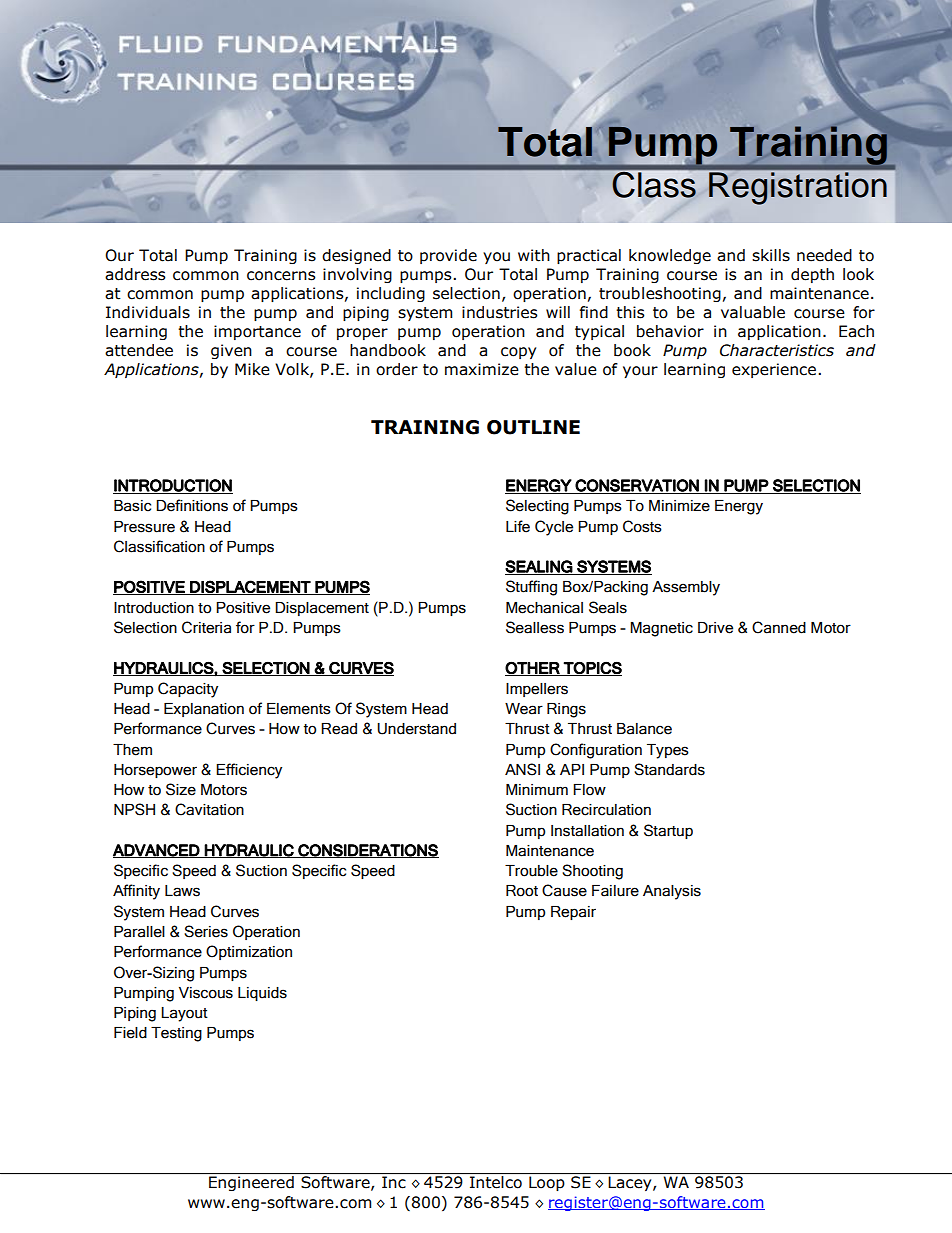  I want to click on concerns, so click(281, 276).
